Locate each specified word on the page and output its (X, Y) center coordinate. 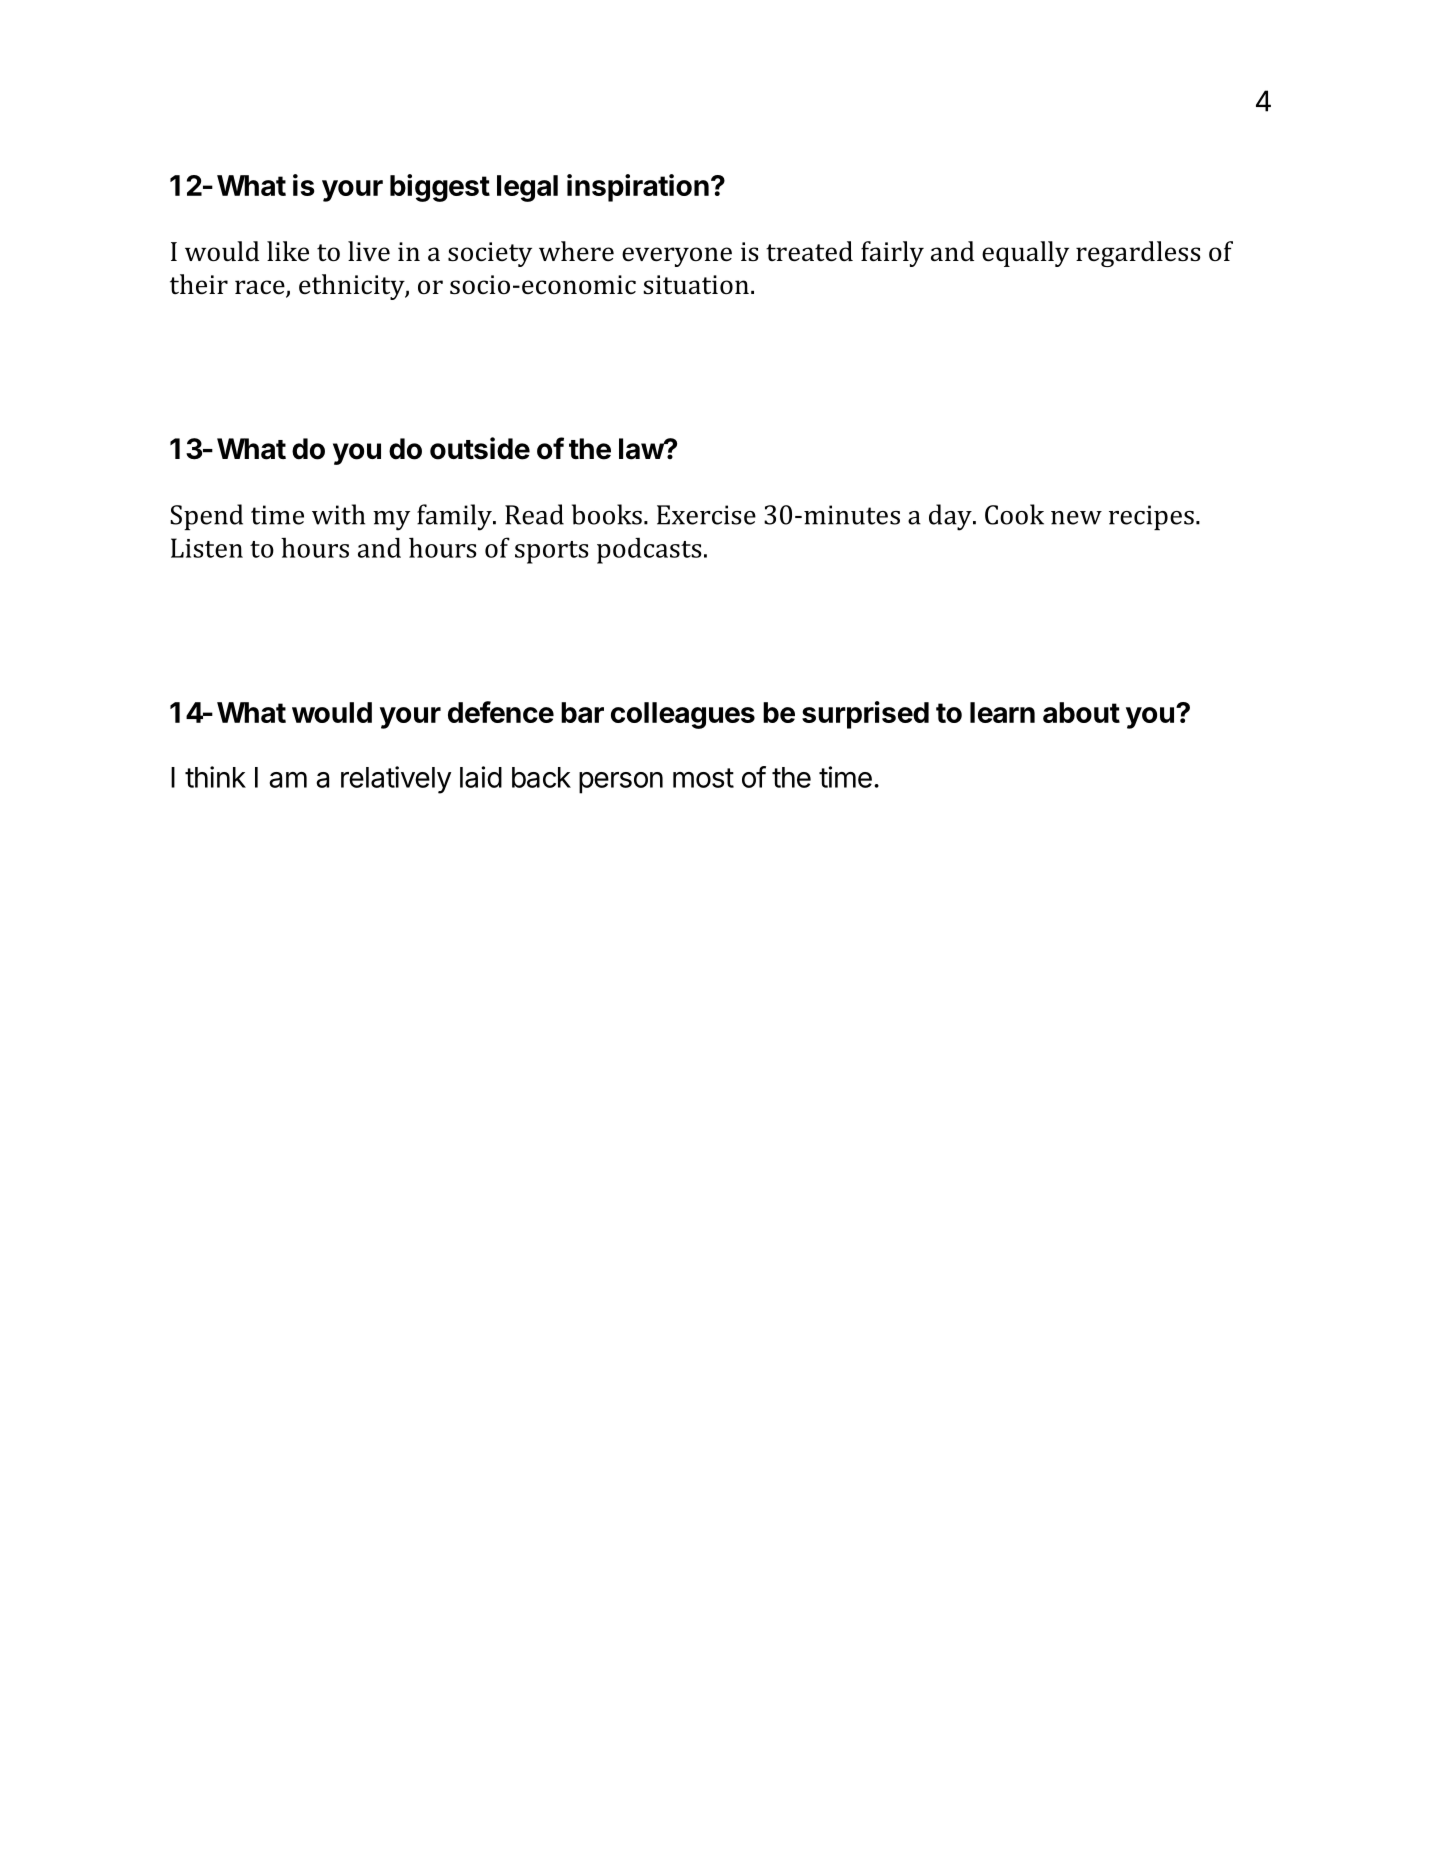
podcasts (649, 550)
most (703, 778)
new (1076, 518)
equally (1025, 254)
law (642, 449)
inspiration (638, 188)
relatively (396, 780)
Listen (207, 548)
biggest (440, 188)
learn (1002, 712)
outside (480, 448)
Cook (1014, 514)
